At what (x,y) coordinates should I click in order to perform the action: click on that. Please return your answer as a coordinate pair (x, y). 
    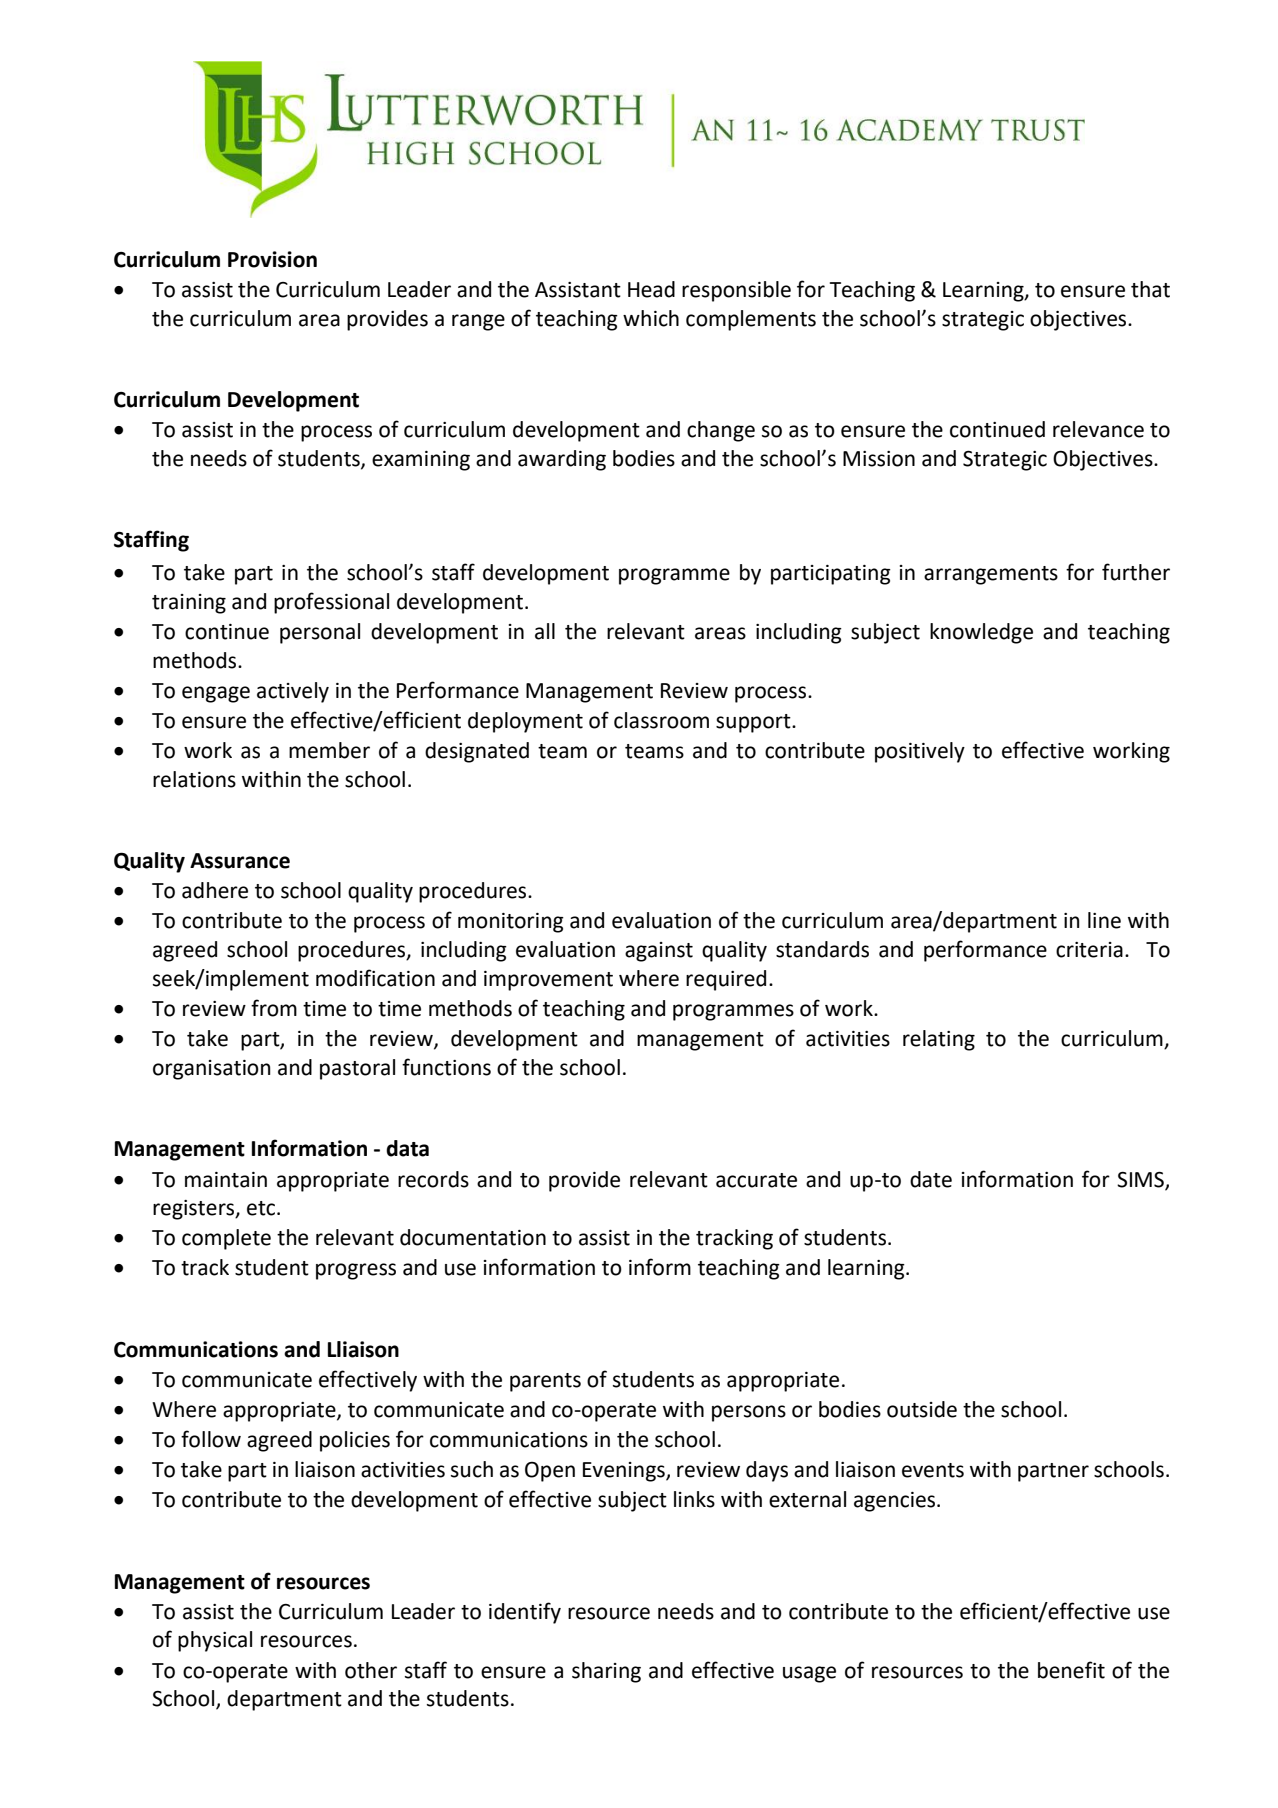
    Looking at the image, I should click on (1150, 289).
